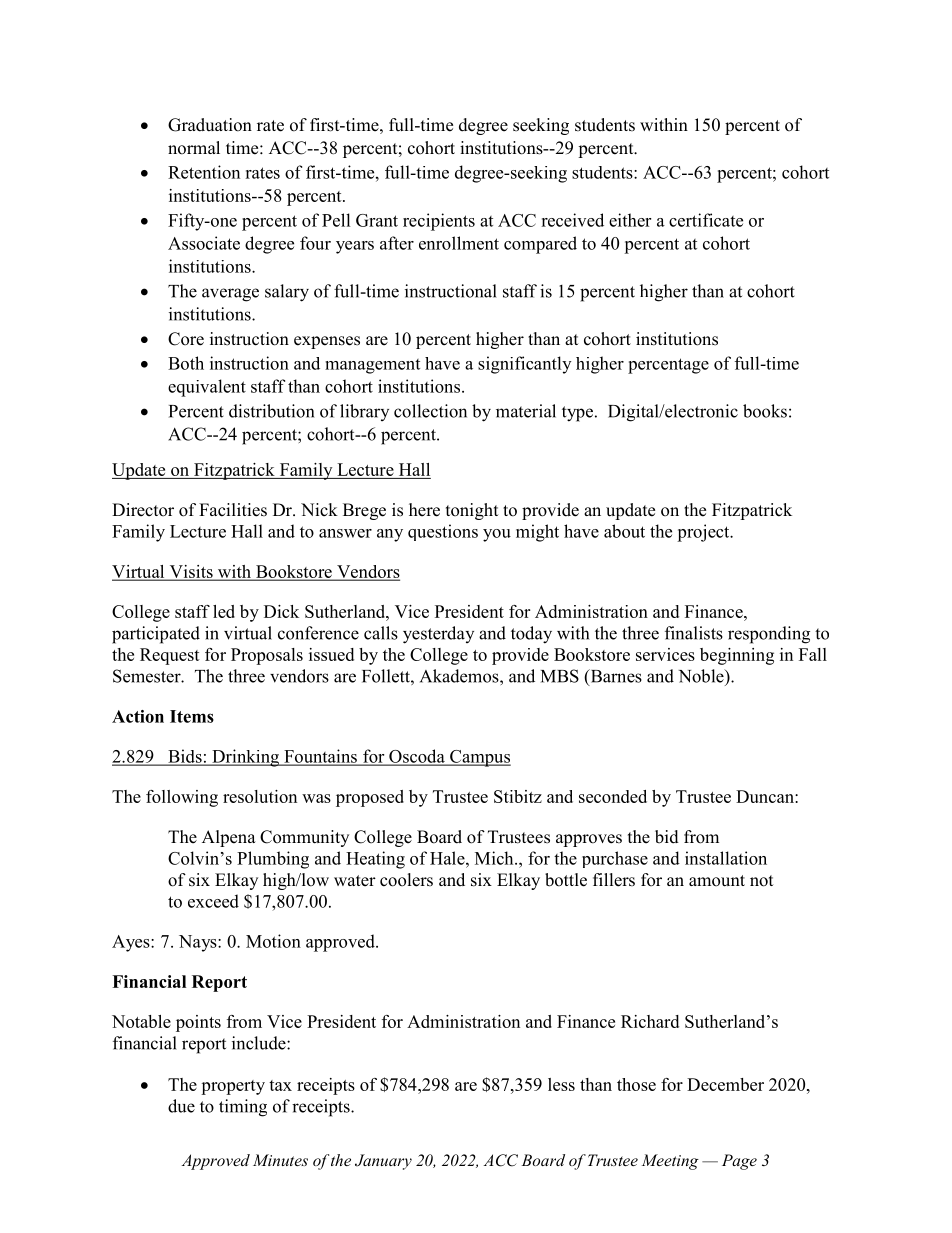 This screenshot has width=952, height=1233. What do you see at coordinates (383, 1162) in the screenshot?
I see `January` at bounding box center [383, 1162].
